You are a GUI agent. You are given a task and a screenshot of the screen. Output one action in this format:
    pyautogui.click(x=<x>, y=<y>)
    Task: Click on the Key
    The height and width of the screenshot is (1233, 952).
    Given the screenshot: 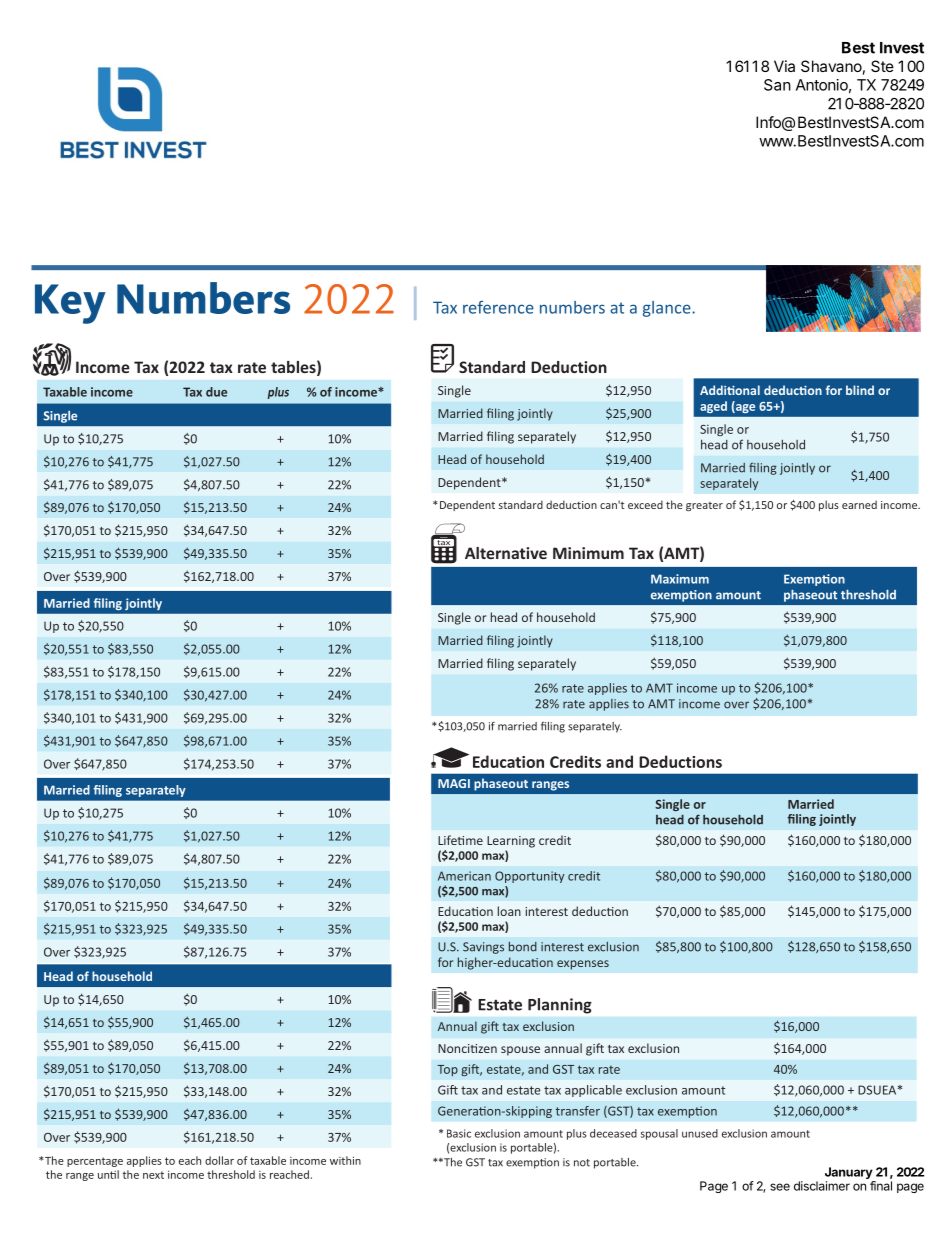 What is the action you would take?
    pyautogui.click(x=70, y=304)
